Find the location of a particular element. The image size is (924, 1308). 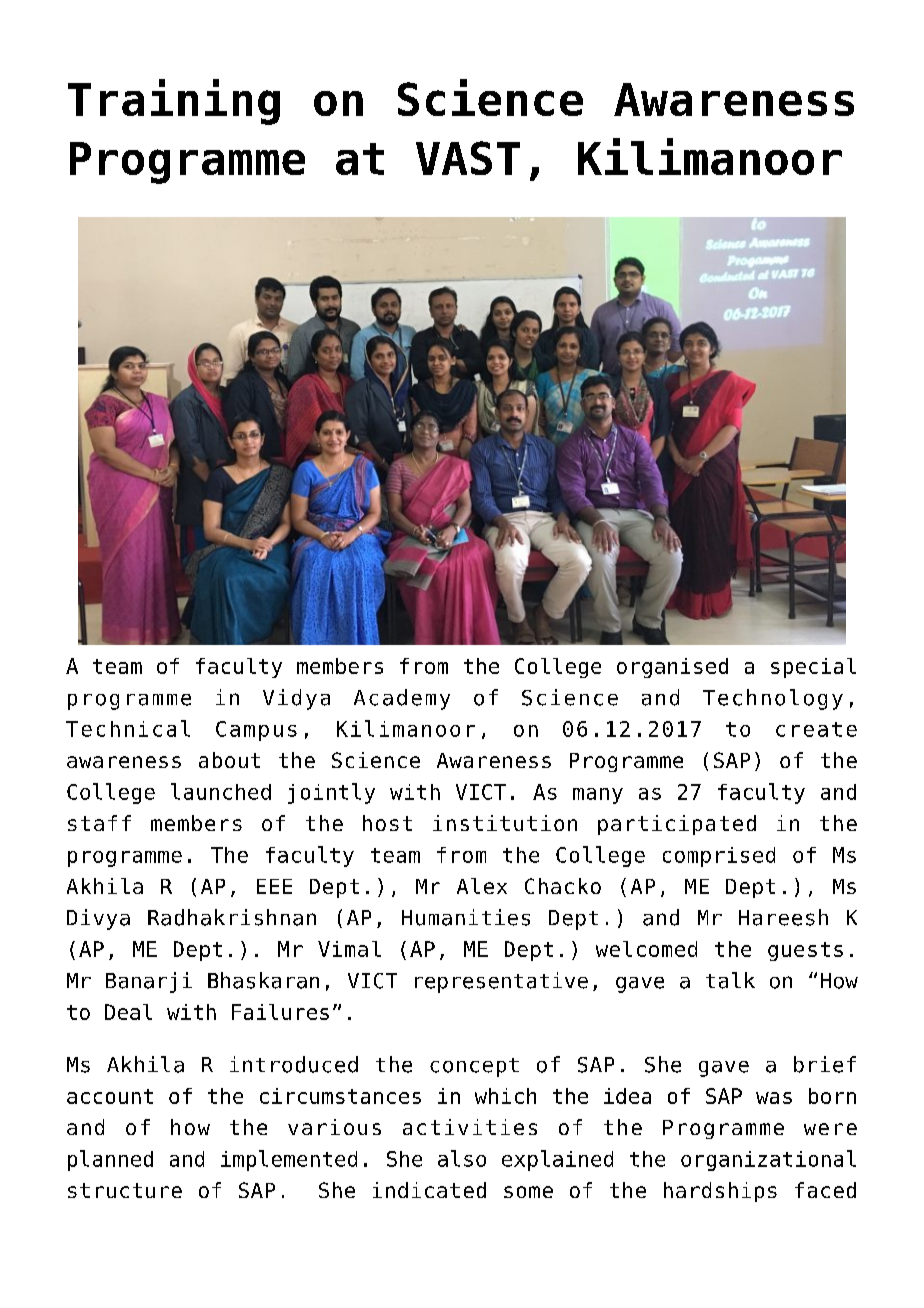

structure is located at coordinates (125, 1190).
